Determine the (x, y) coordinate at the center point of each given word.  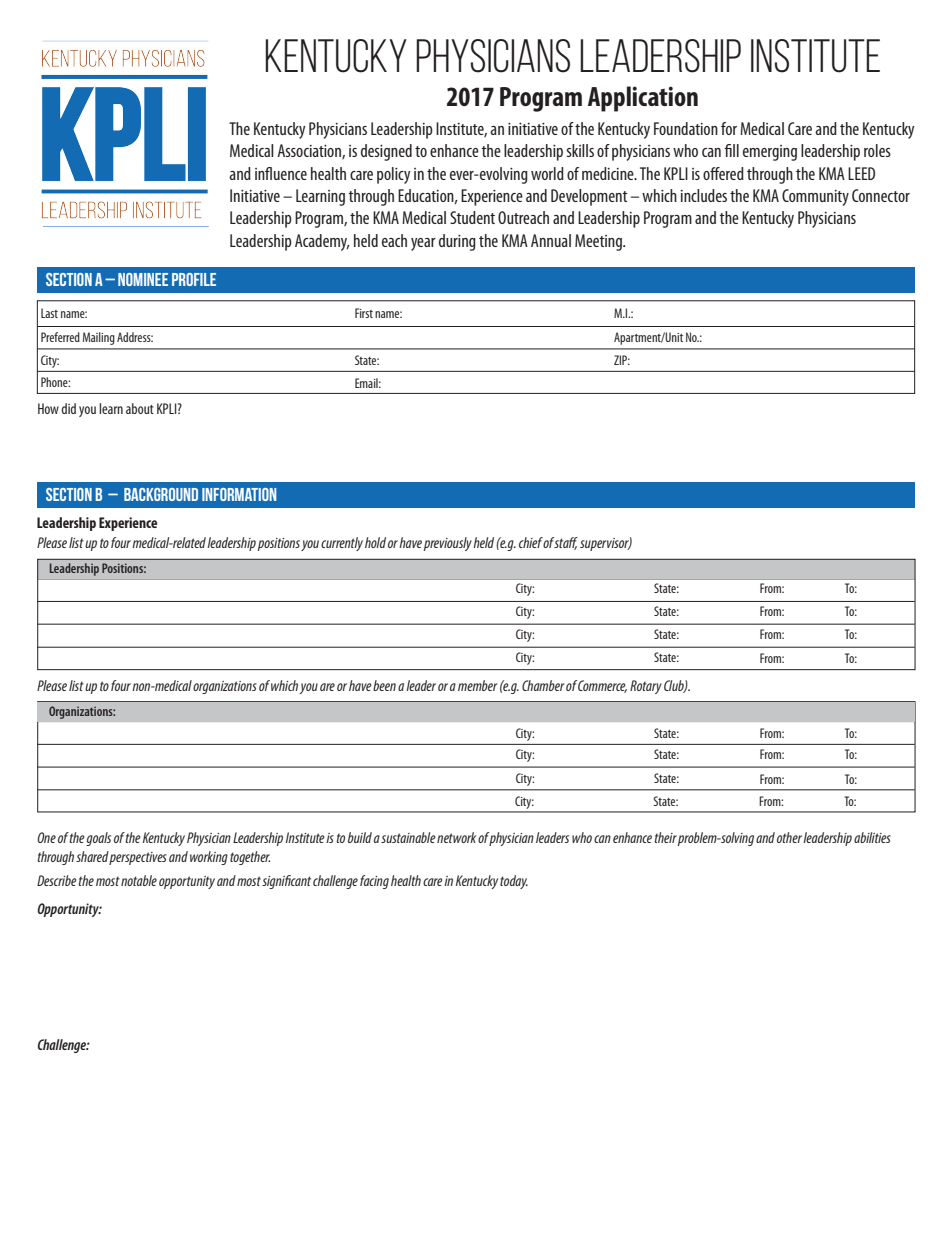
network (456, 837)
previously (448, 544)
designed (386, 152)
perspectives (138, 858)
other (789, 837)
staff (566, 543)
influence (281, 173)
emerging (770, 153)
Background (161, 494)
